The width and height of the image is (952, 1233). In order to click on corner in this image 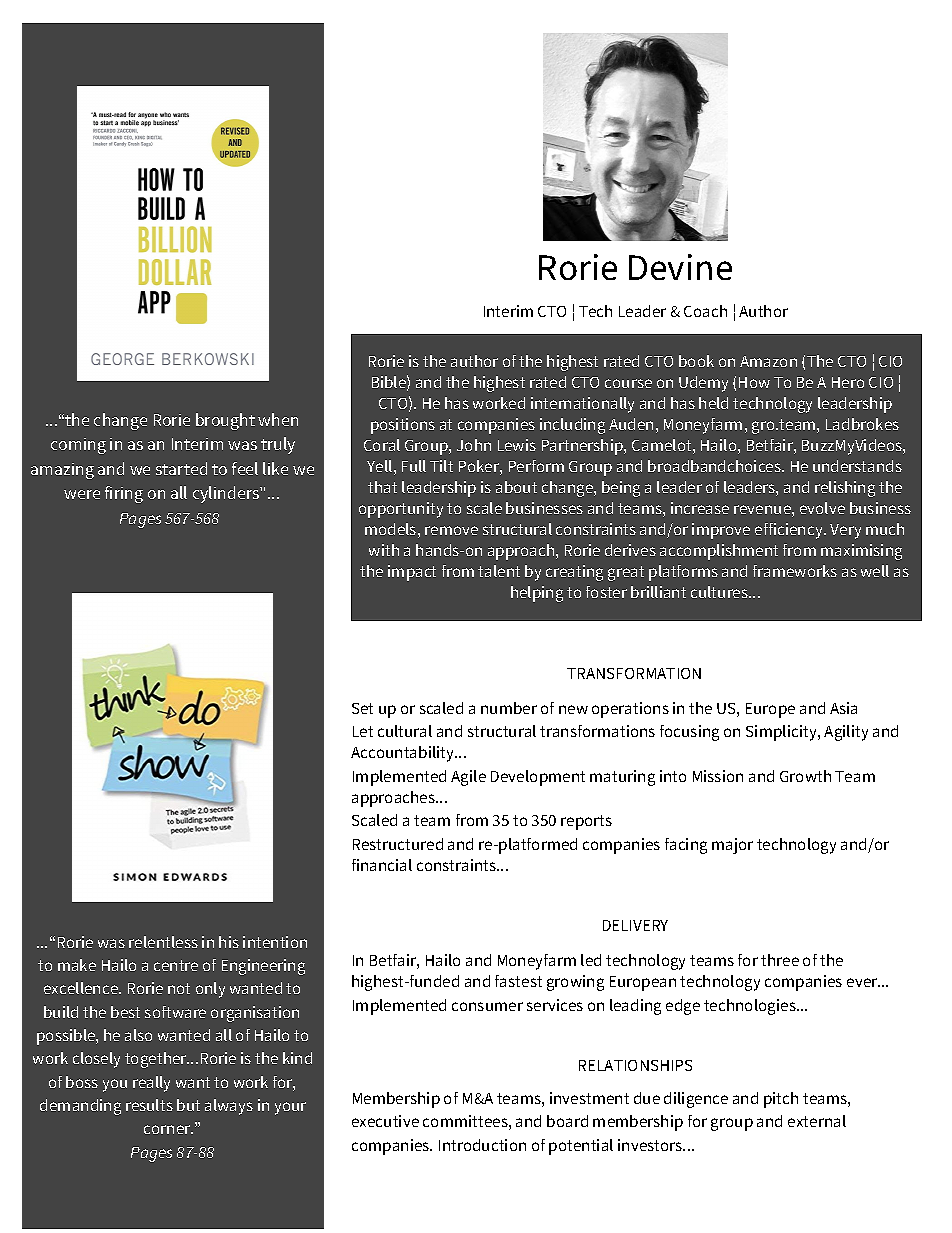, I will do `click(168, 1129)`.
